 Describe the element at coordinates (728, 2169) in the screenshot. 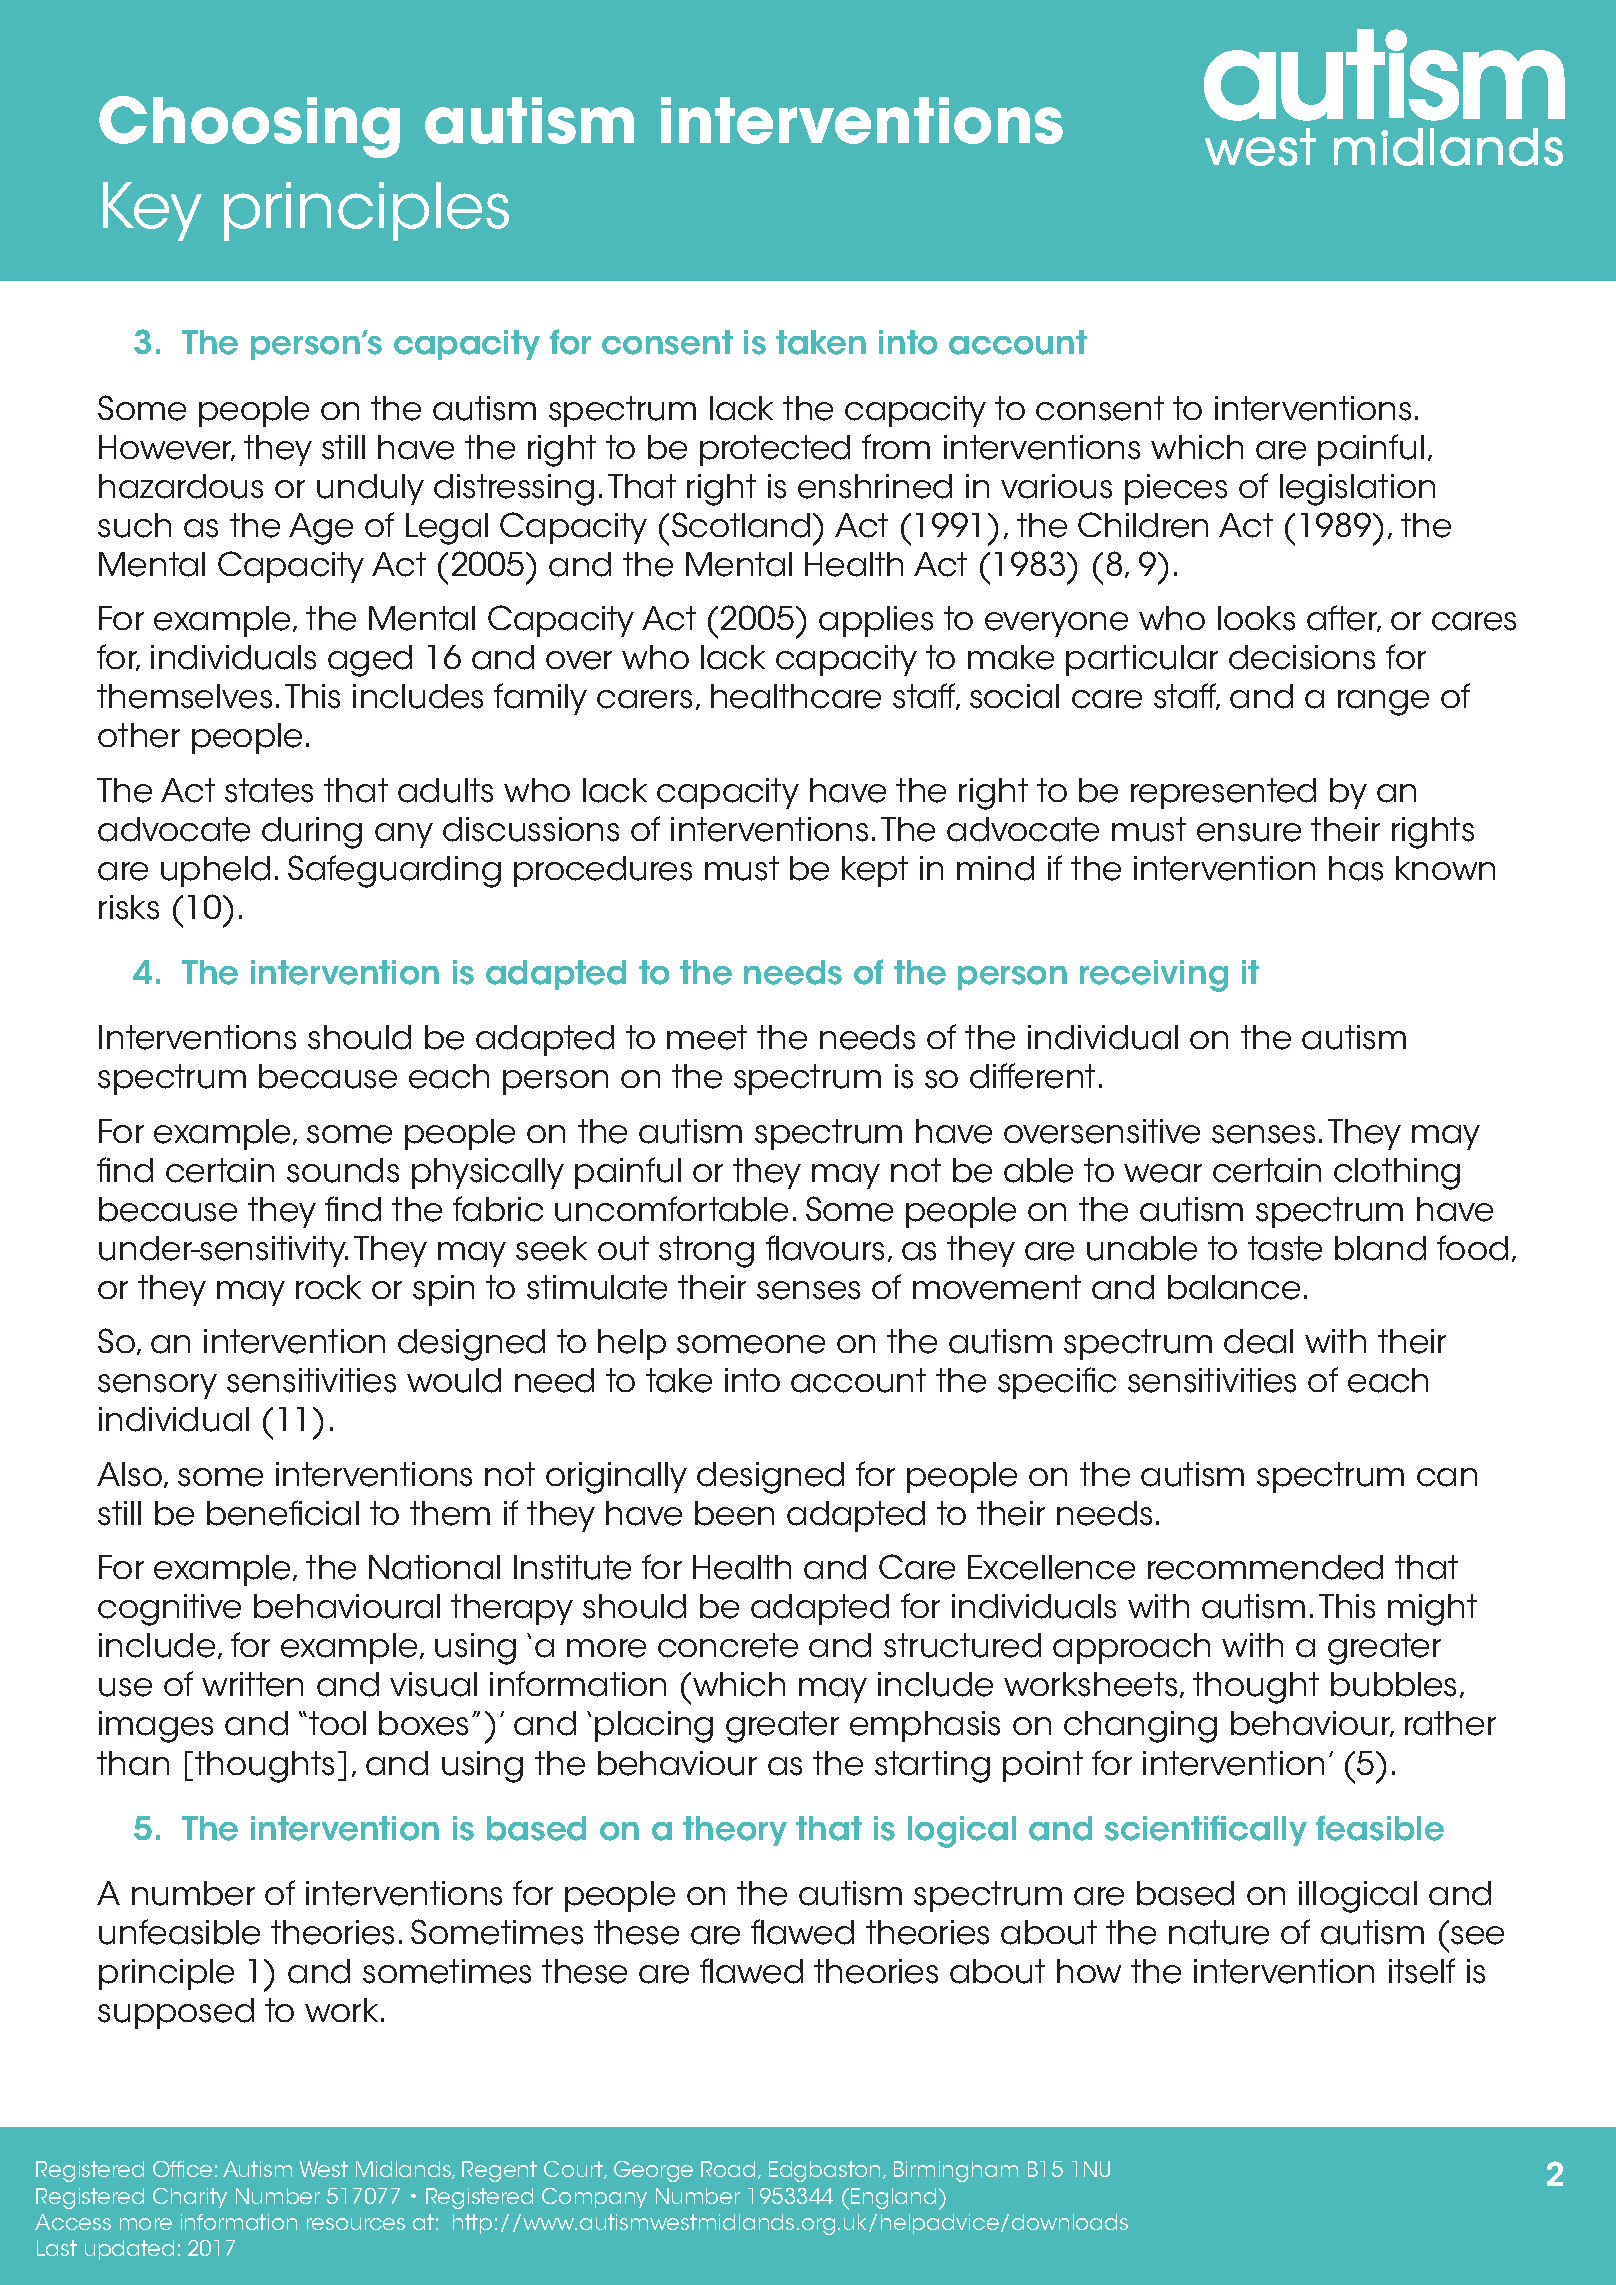

I see `Road` at that location.
